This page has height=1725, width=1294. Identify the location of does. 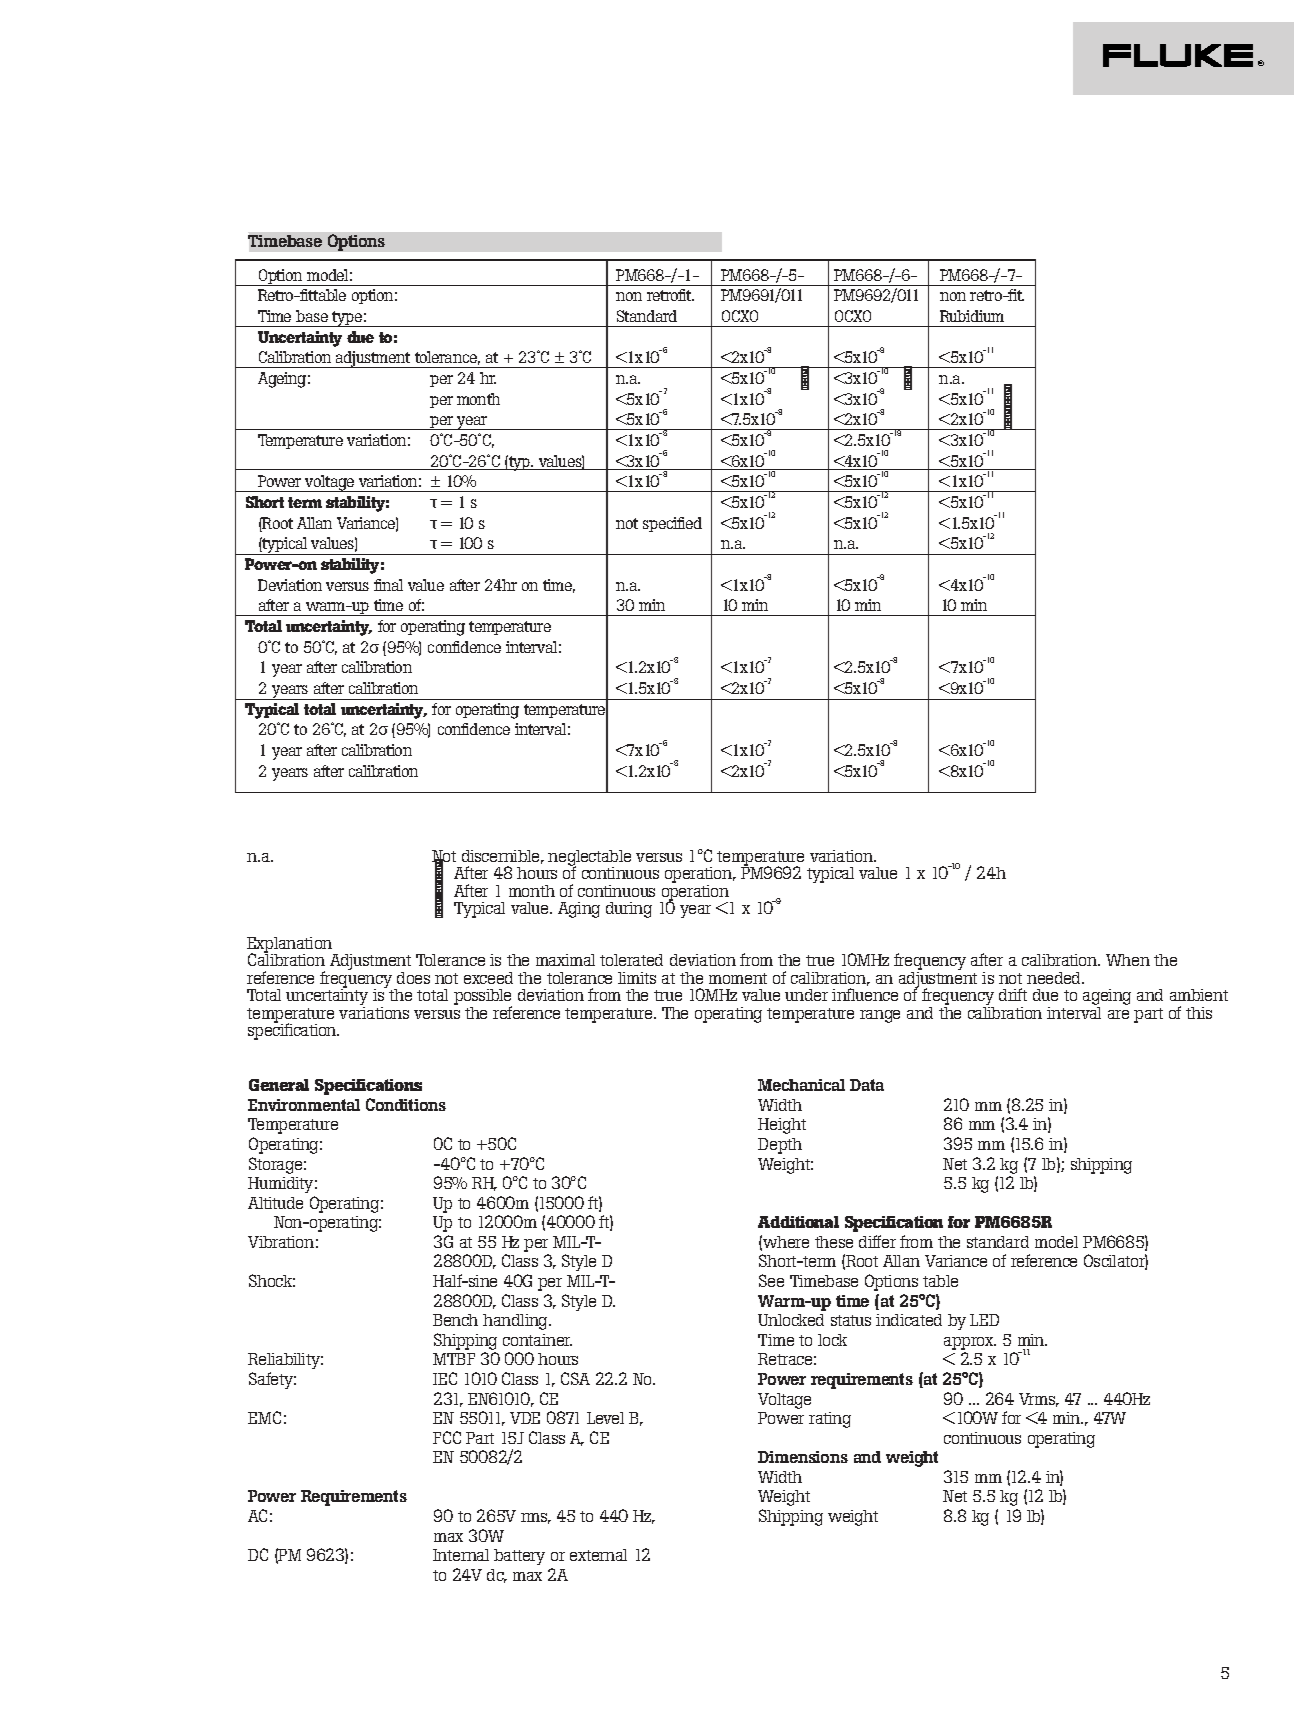
(413, 978).
